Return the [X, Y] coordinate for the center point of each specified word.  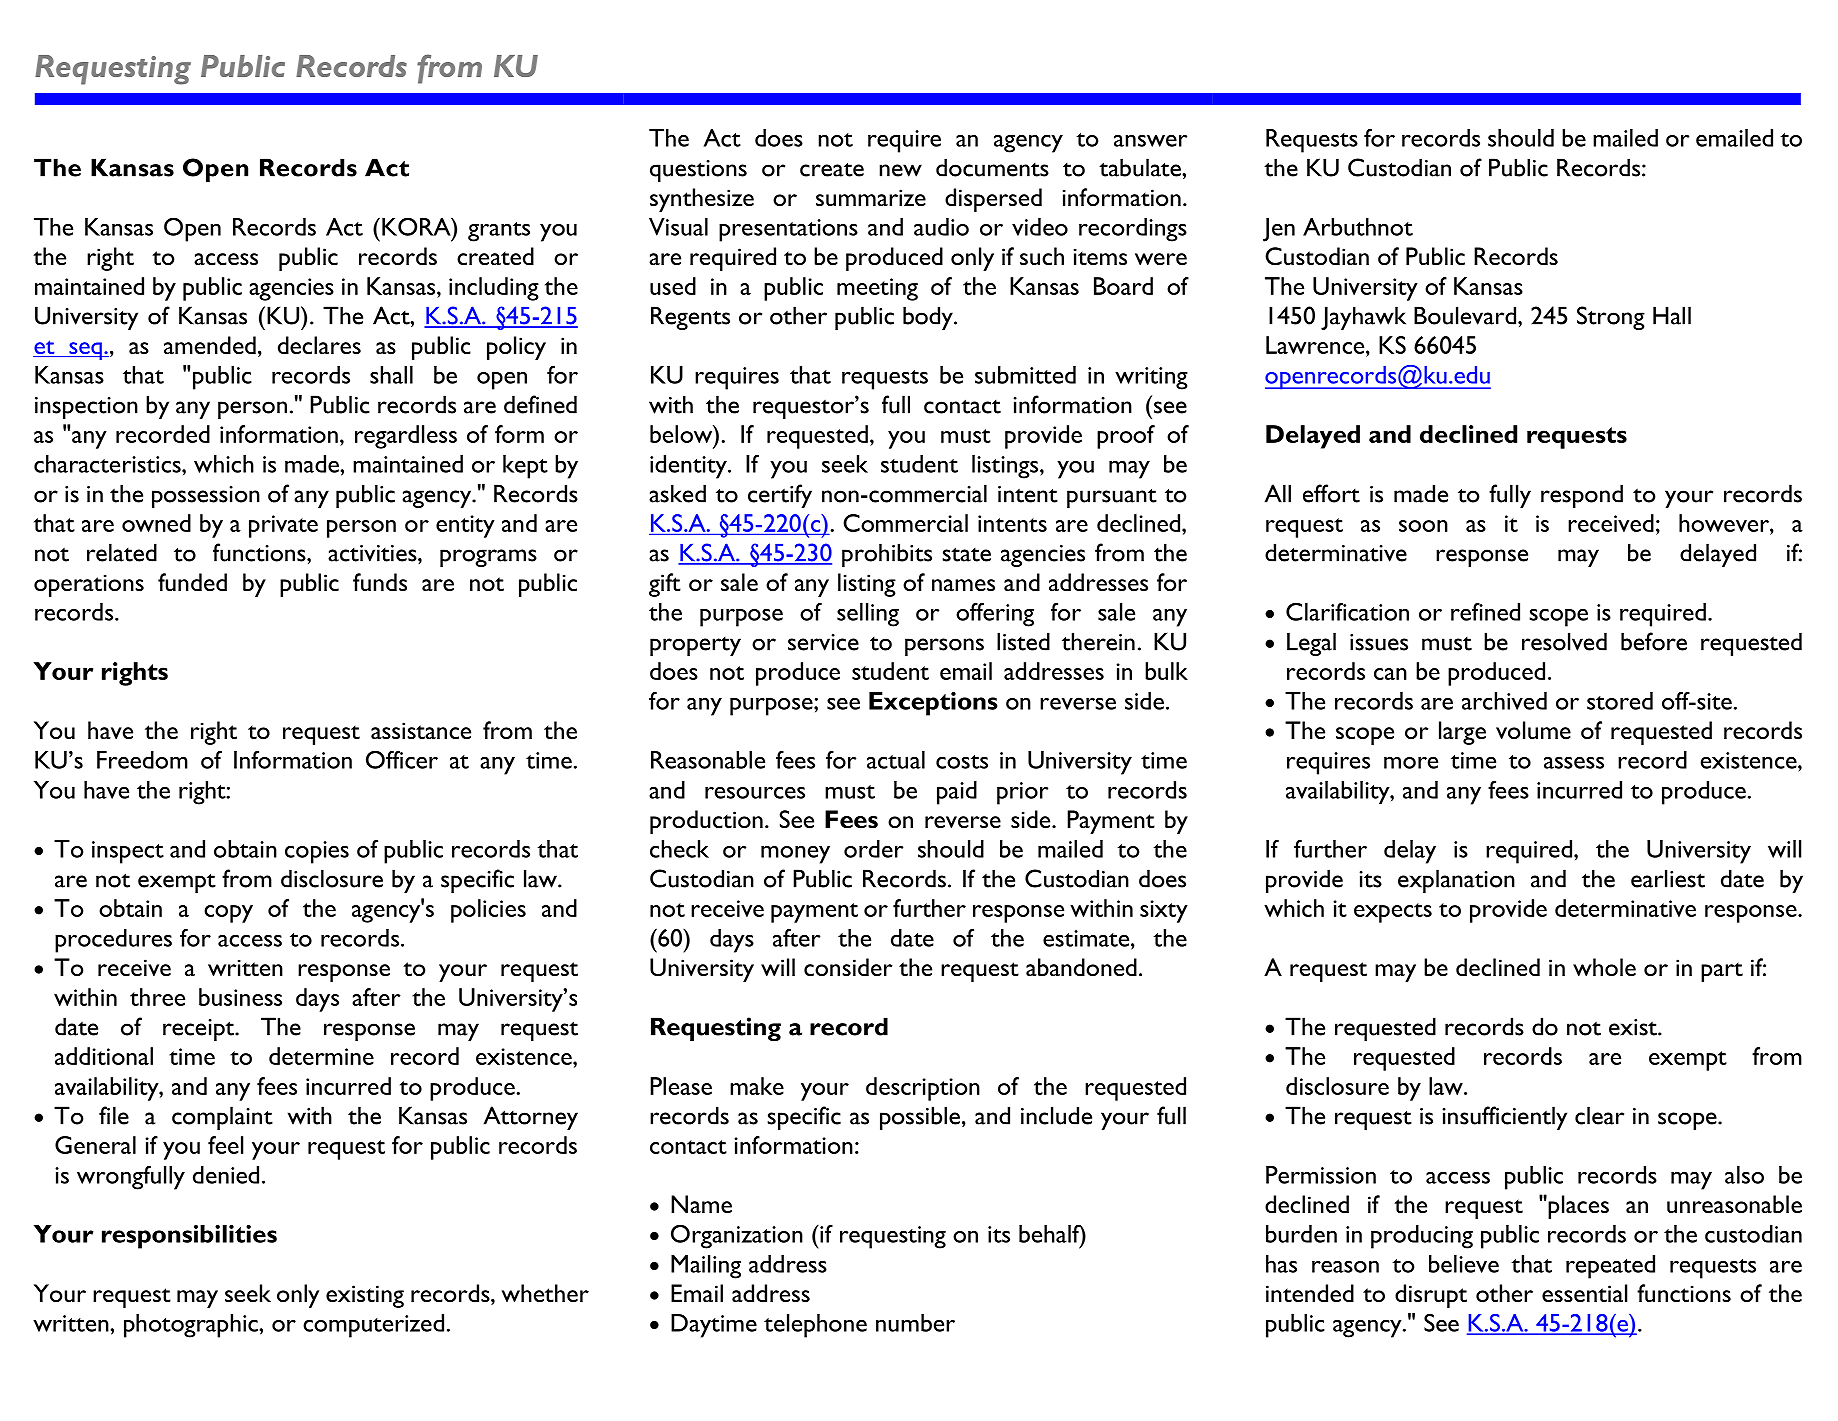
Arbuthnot [1358, 227]
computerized [373, 1326]
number [915, 1323]
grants [499, 232]
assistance [421, 730]
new [901, 170]
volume [1533, 730]
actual [896, 760]
